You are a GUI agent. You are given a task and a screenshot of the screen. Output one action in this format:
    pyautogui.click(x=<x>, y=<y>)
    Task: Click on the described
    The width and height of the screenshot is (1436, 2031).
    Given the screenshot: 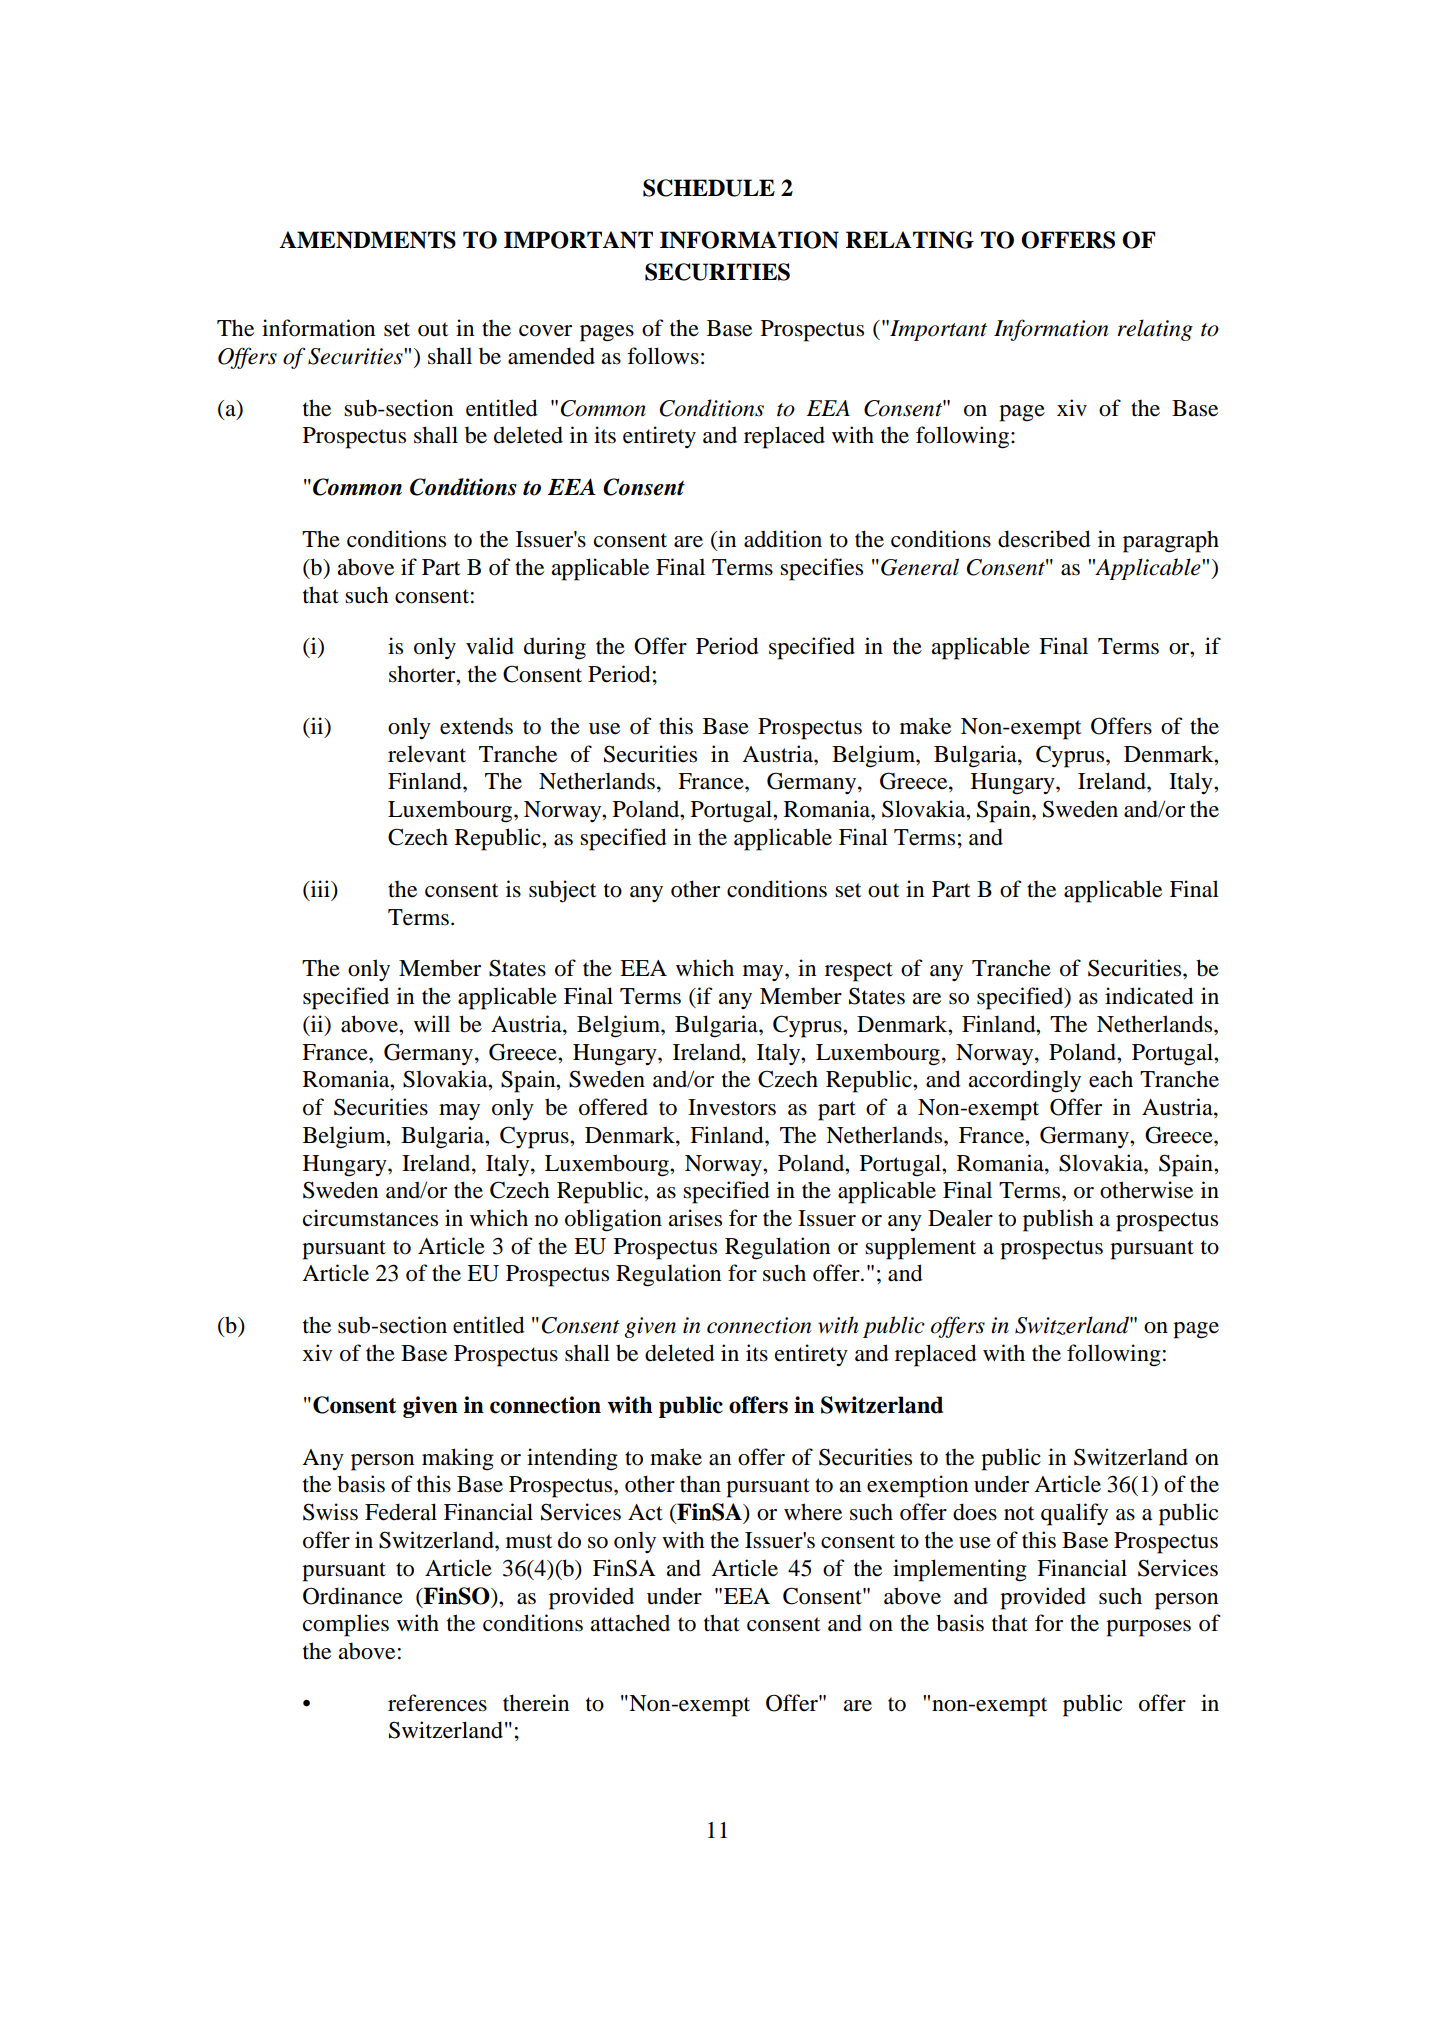 What is the action you would take?
    pyautogui.click(x=1044, y=539)
